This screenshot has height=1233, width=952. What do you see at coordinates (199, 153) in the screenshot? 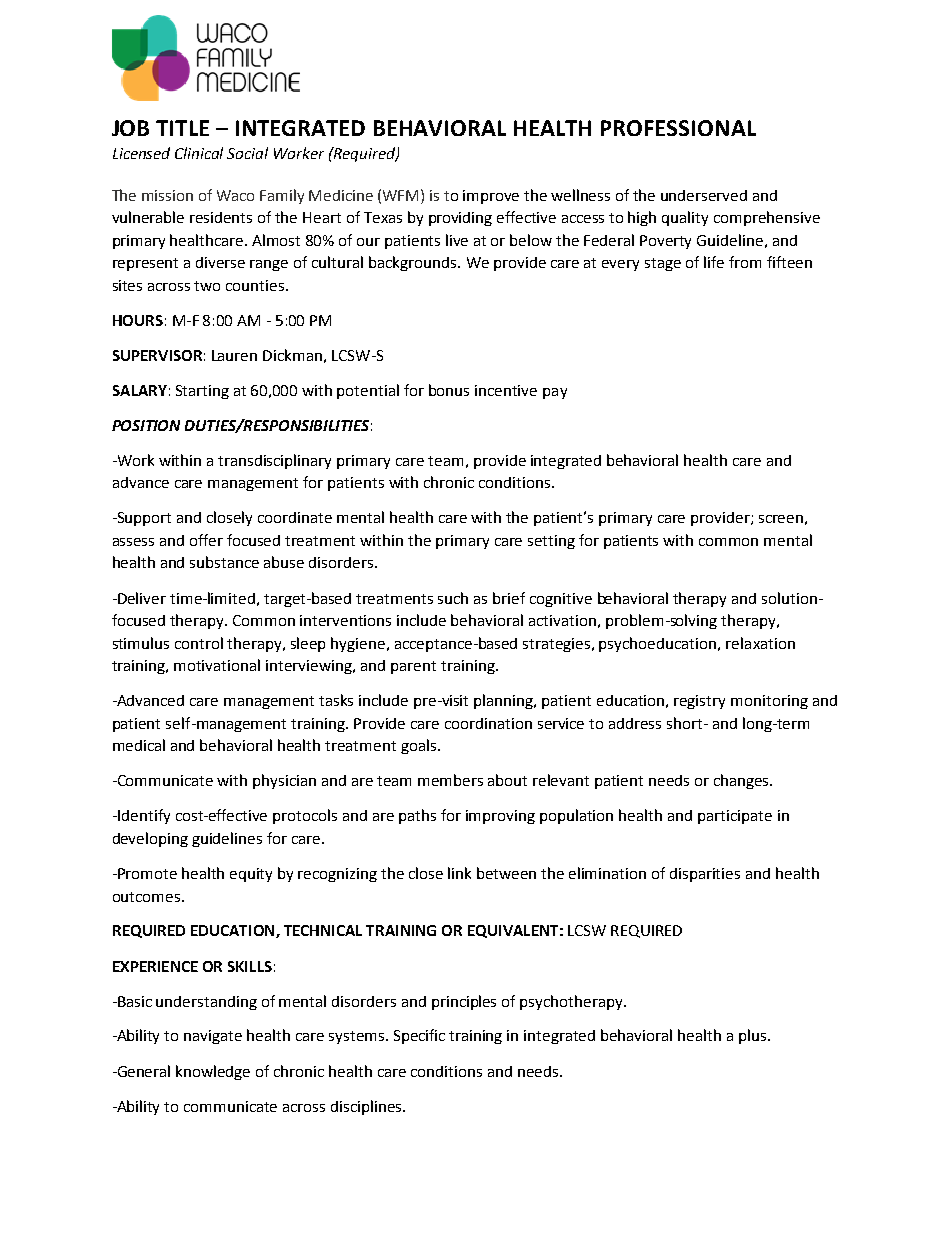
I see `Clinical` at bounding box center [199, 153].
